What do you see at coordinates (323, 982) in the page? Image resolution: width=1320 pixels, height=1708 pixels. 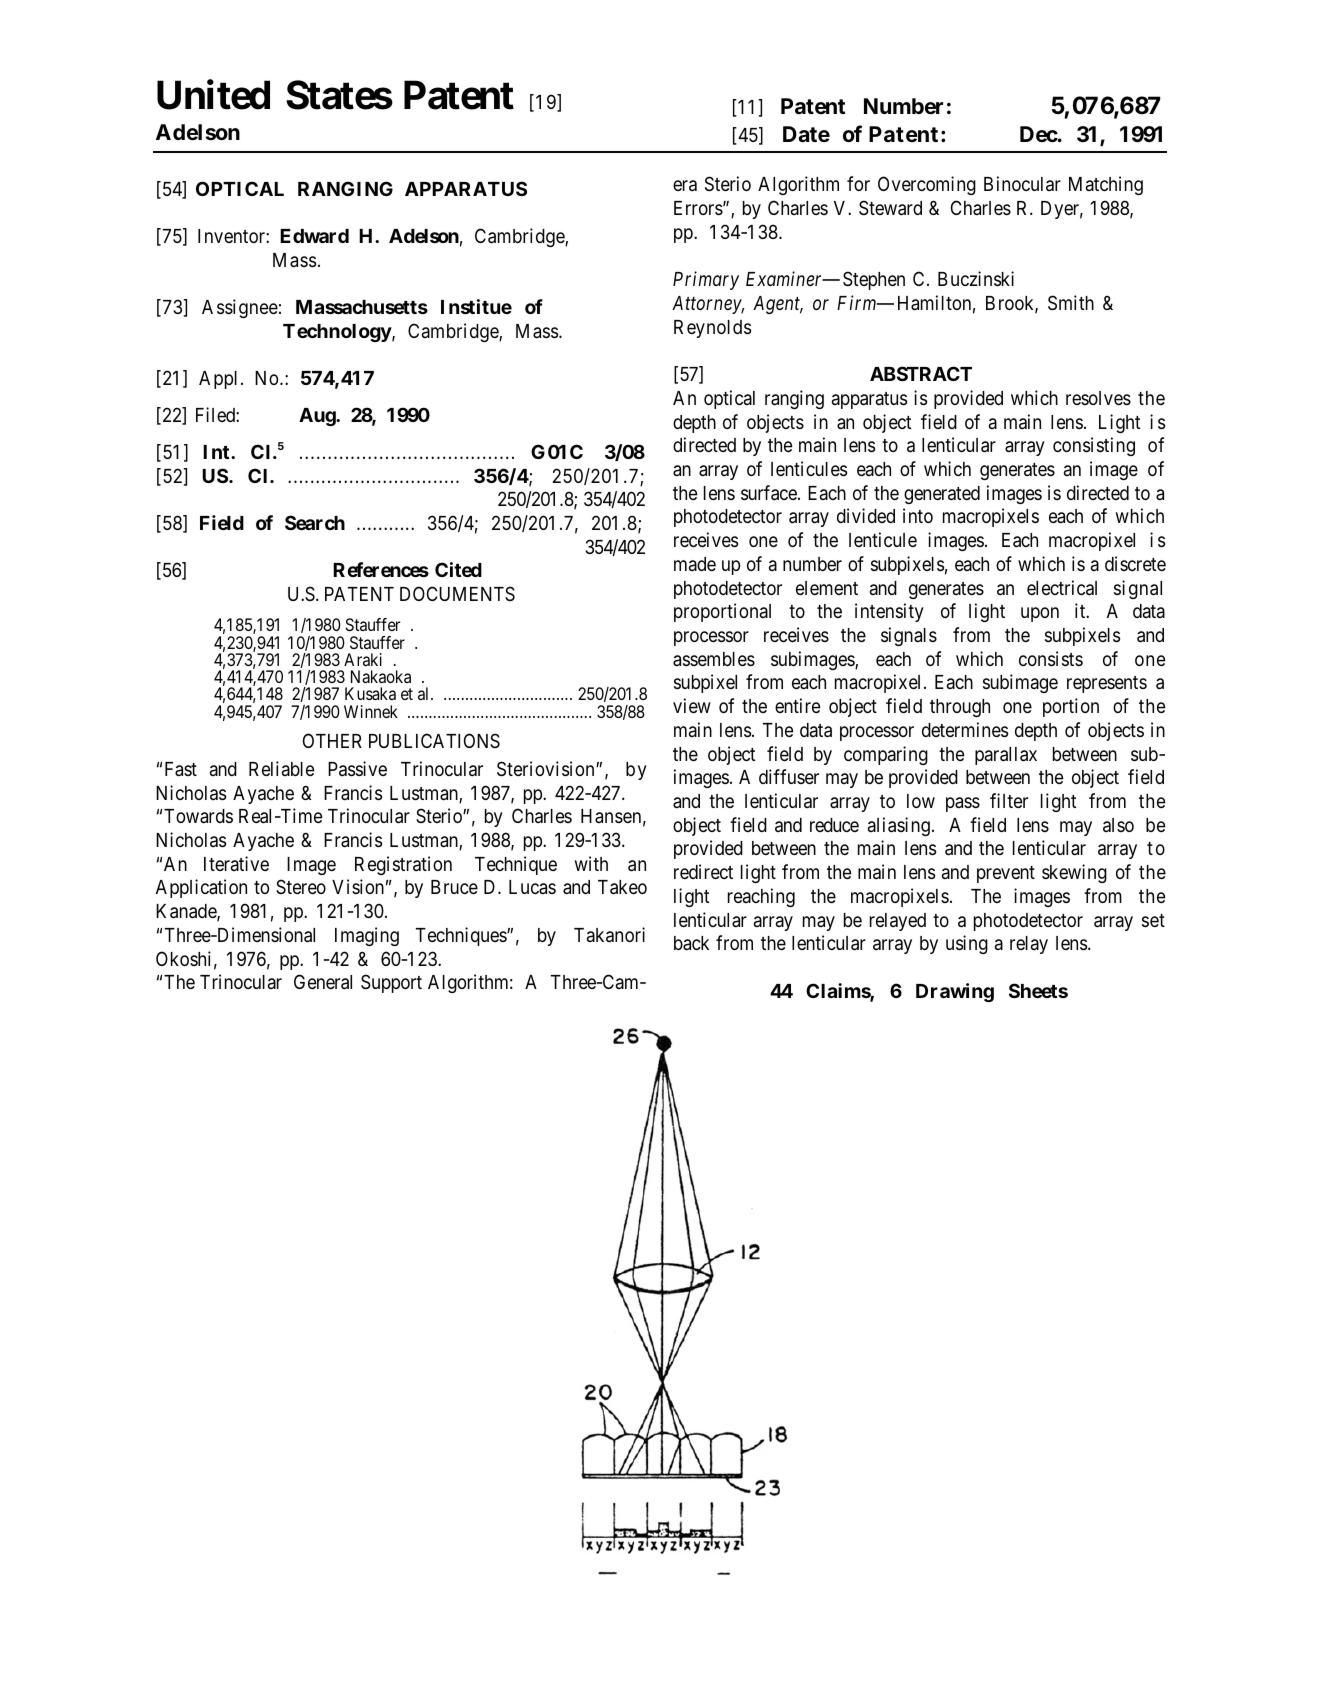 I see `General` at bounding box center [323, 982].
